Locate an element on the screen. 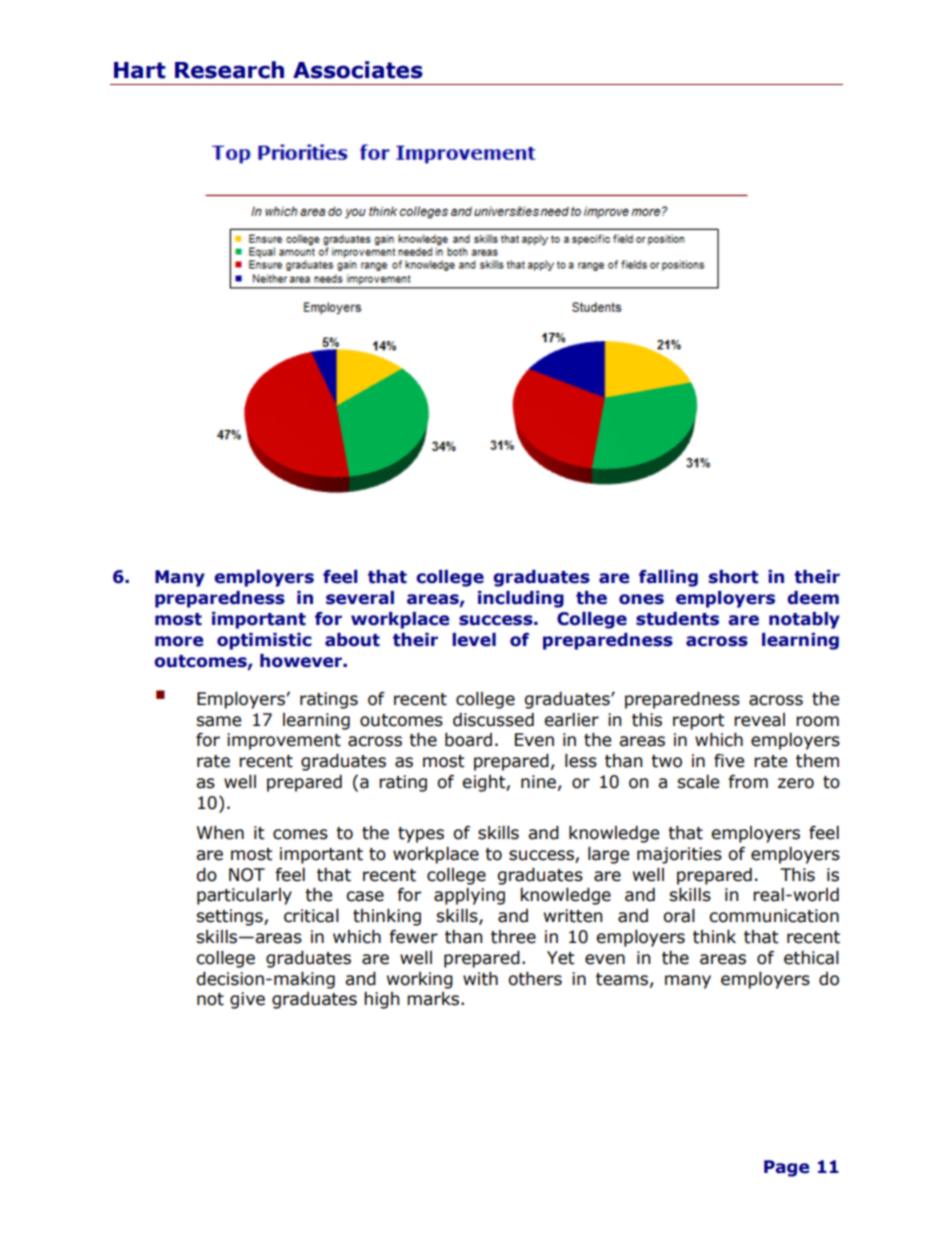 The width and height of the screenshot is (952, 1233). Research is located at coordinates (229, 70).
